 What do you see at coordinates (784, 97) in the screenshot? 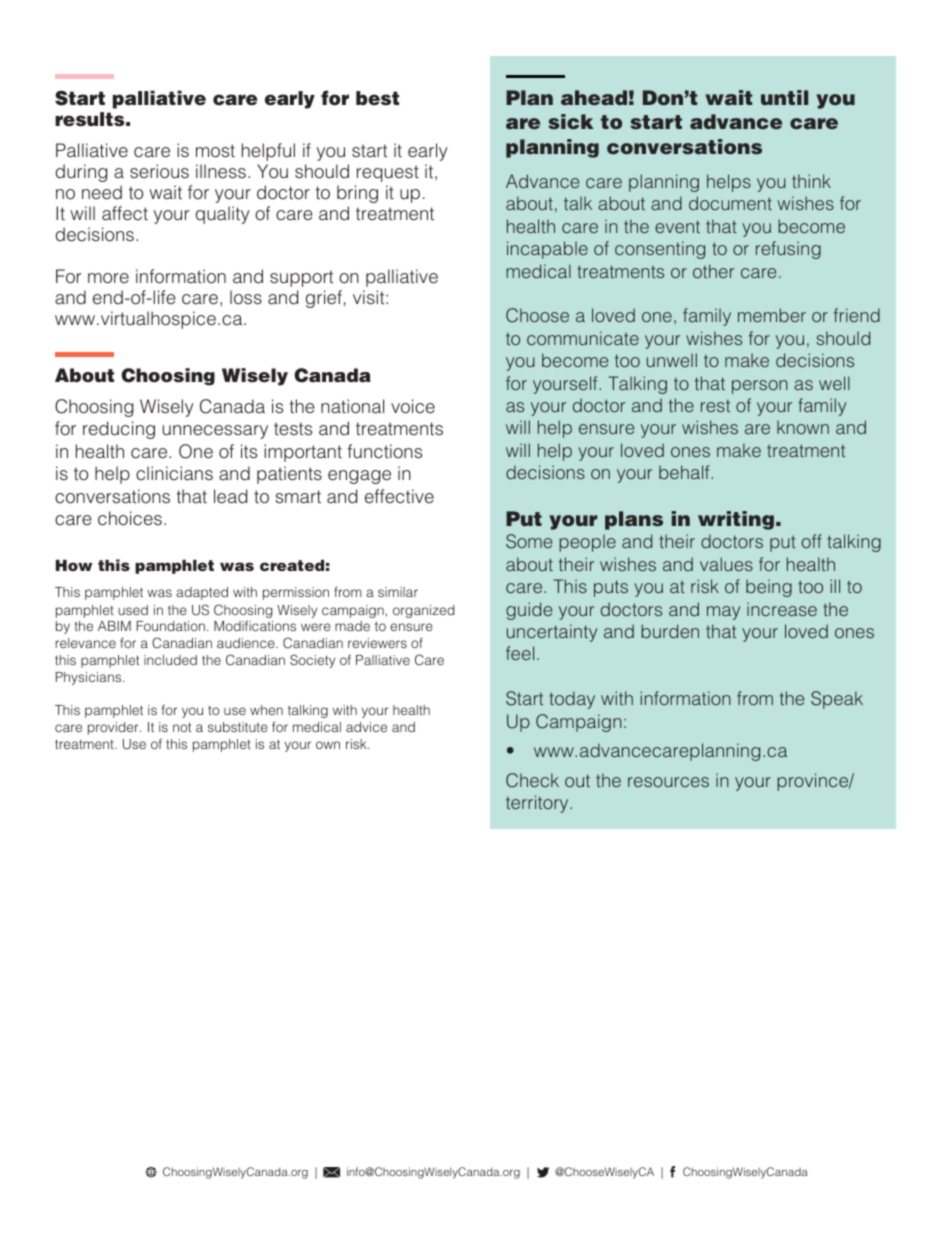
I see `until` at bounding box center [784, 97].
